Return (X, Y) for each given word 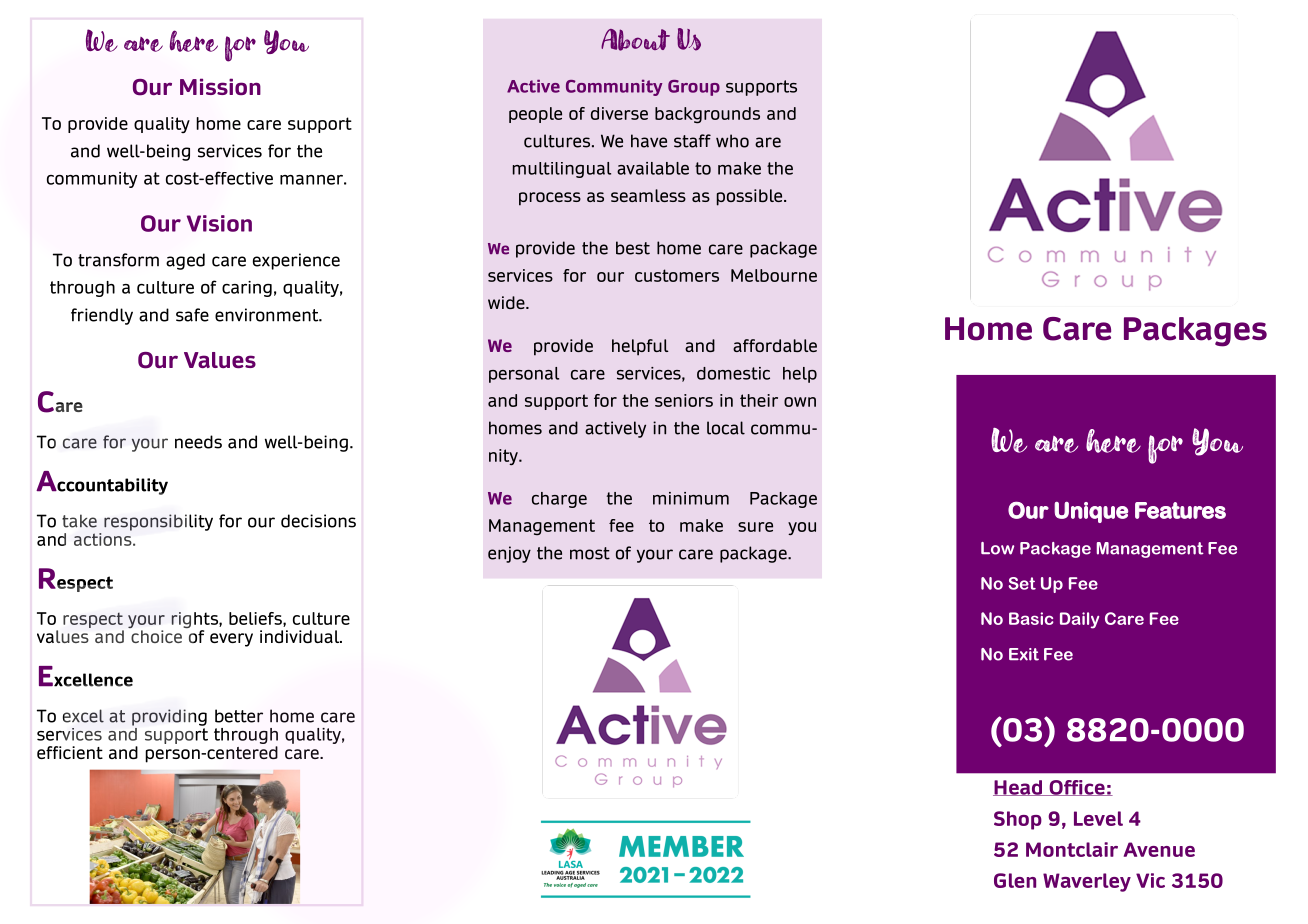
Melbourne (774, 275)
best (633, 248)
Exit (1024, 654)
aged (185, 261)
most (590, 553)
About (635, 40)
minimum (691, 498)
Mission (220, 86)
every (231, 640)
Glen (1015, 880)
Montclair (1072, 849)
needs (198, 442)
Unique (1091, 512)
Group (694, 88)
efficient (70, 752)
